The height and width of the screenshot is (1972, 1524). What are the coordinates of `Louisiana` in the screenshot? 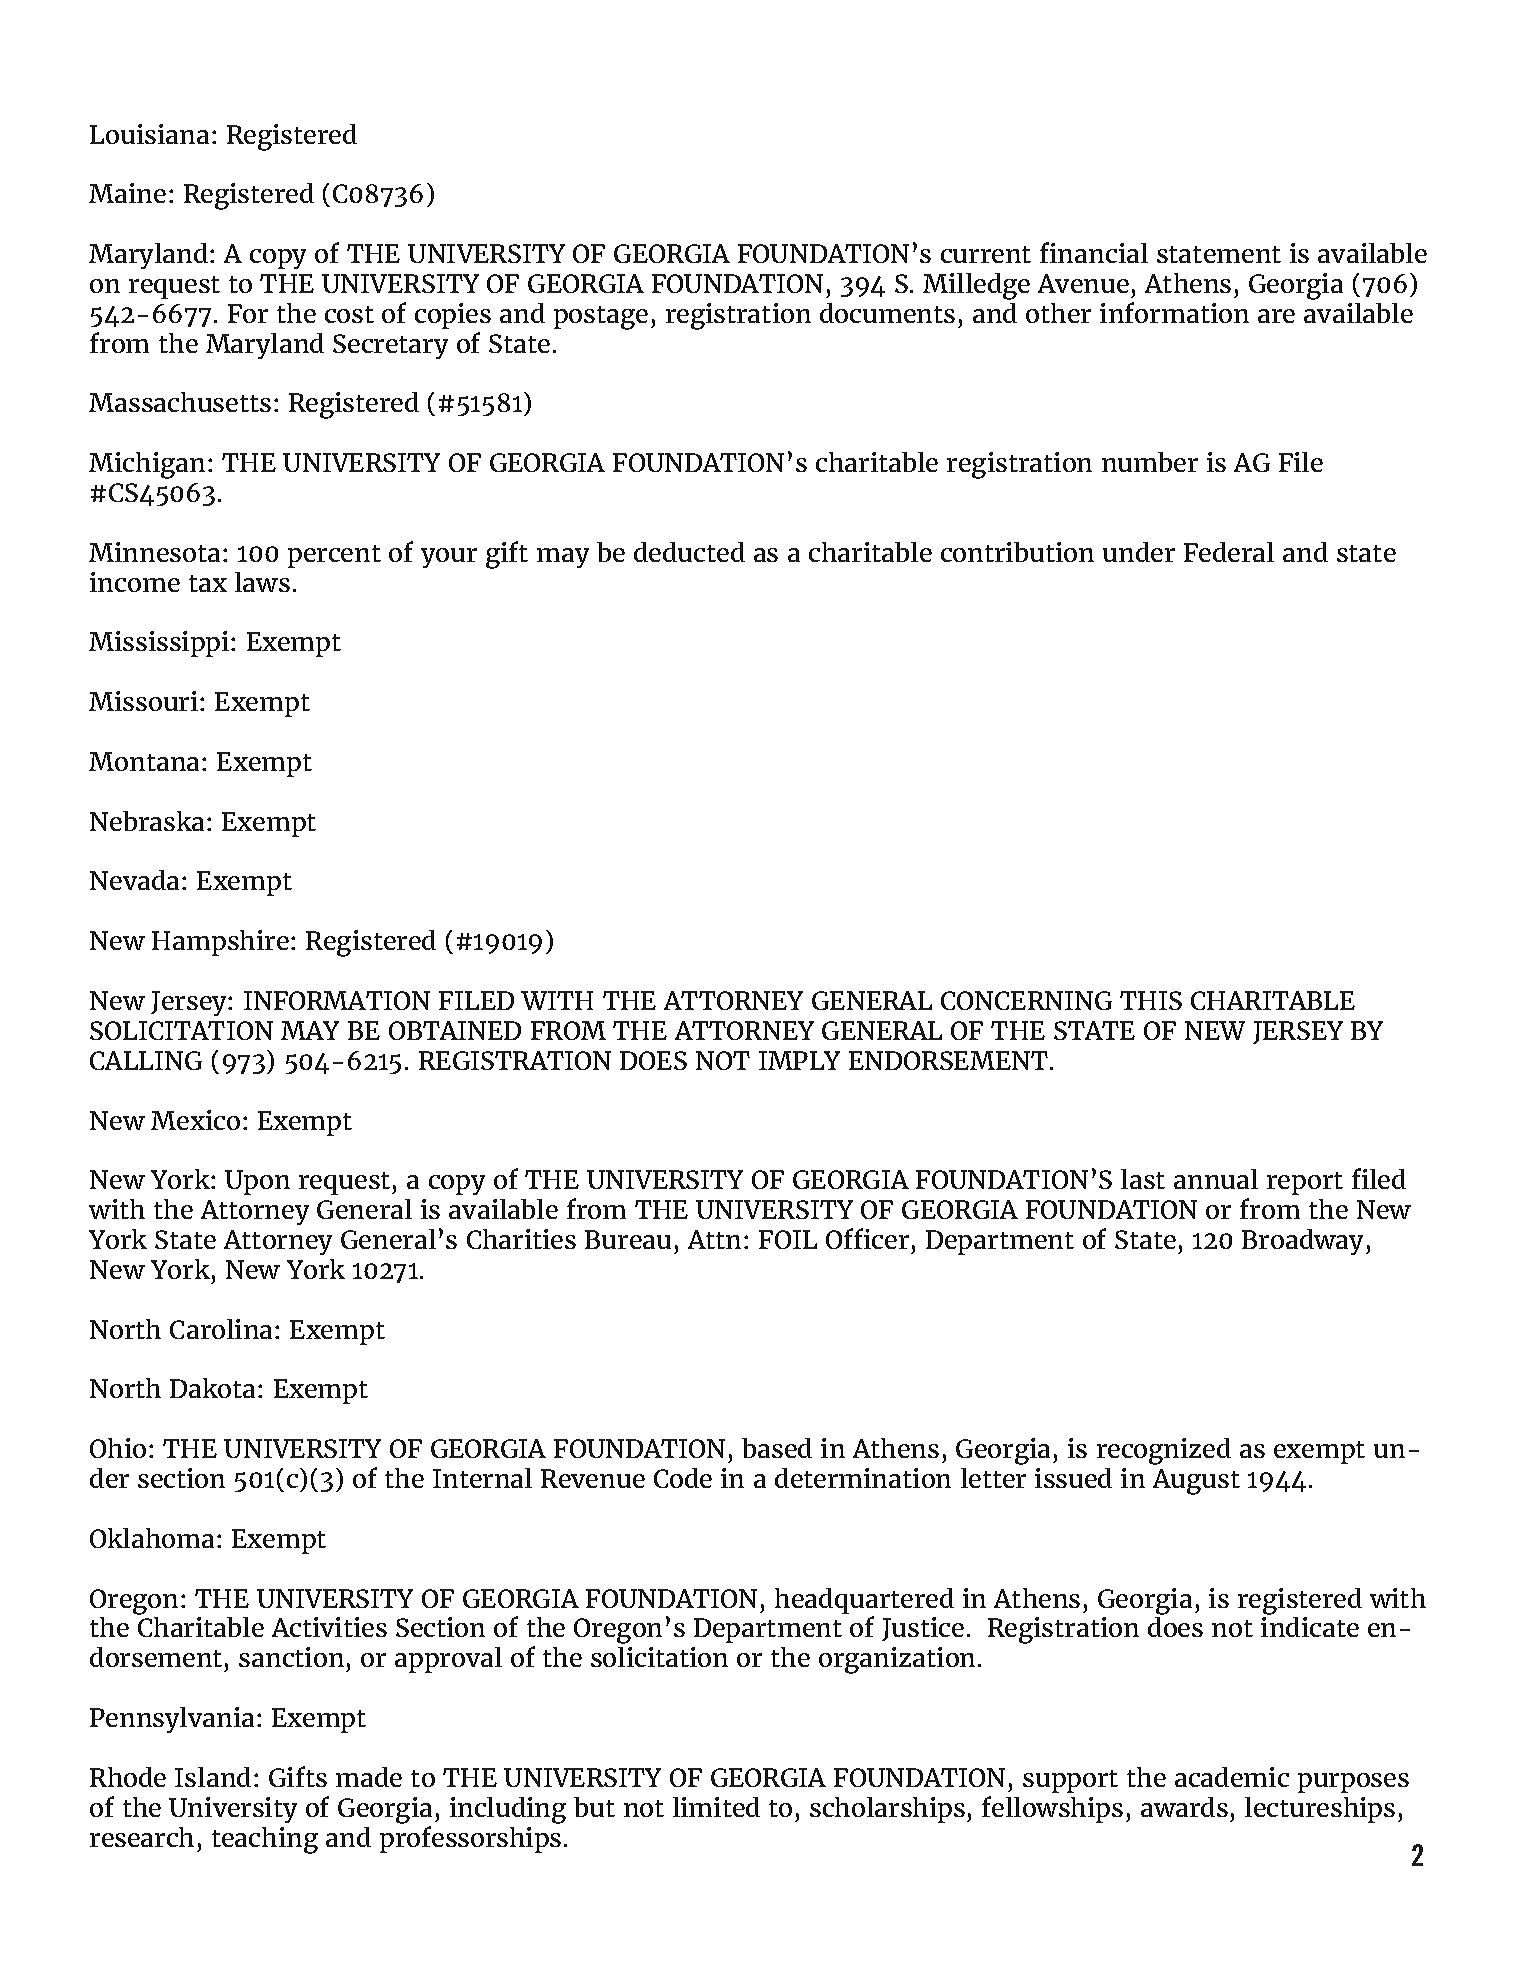 It's located at (149, 134).
